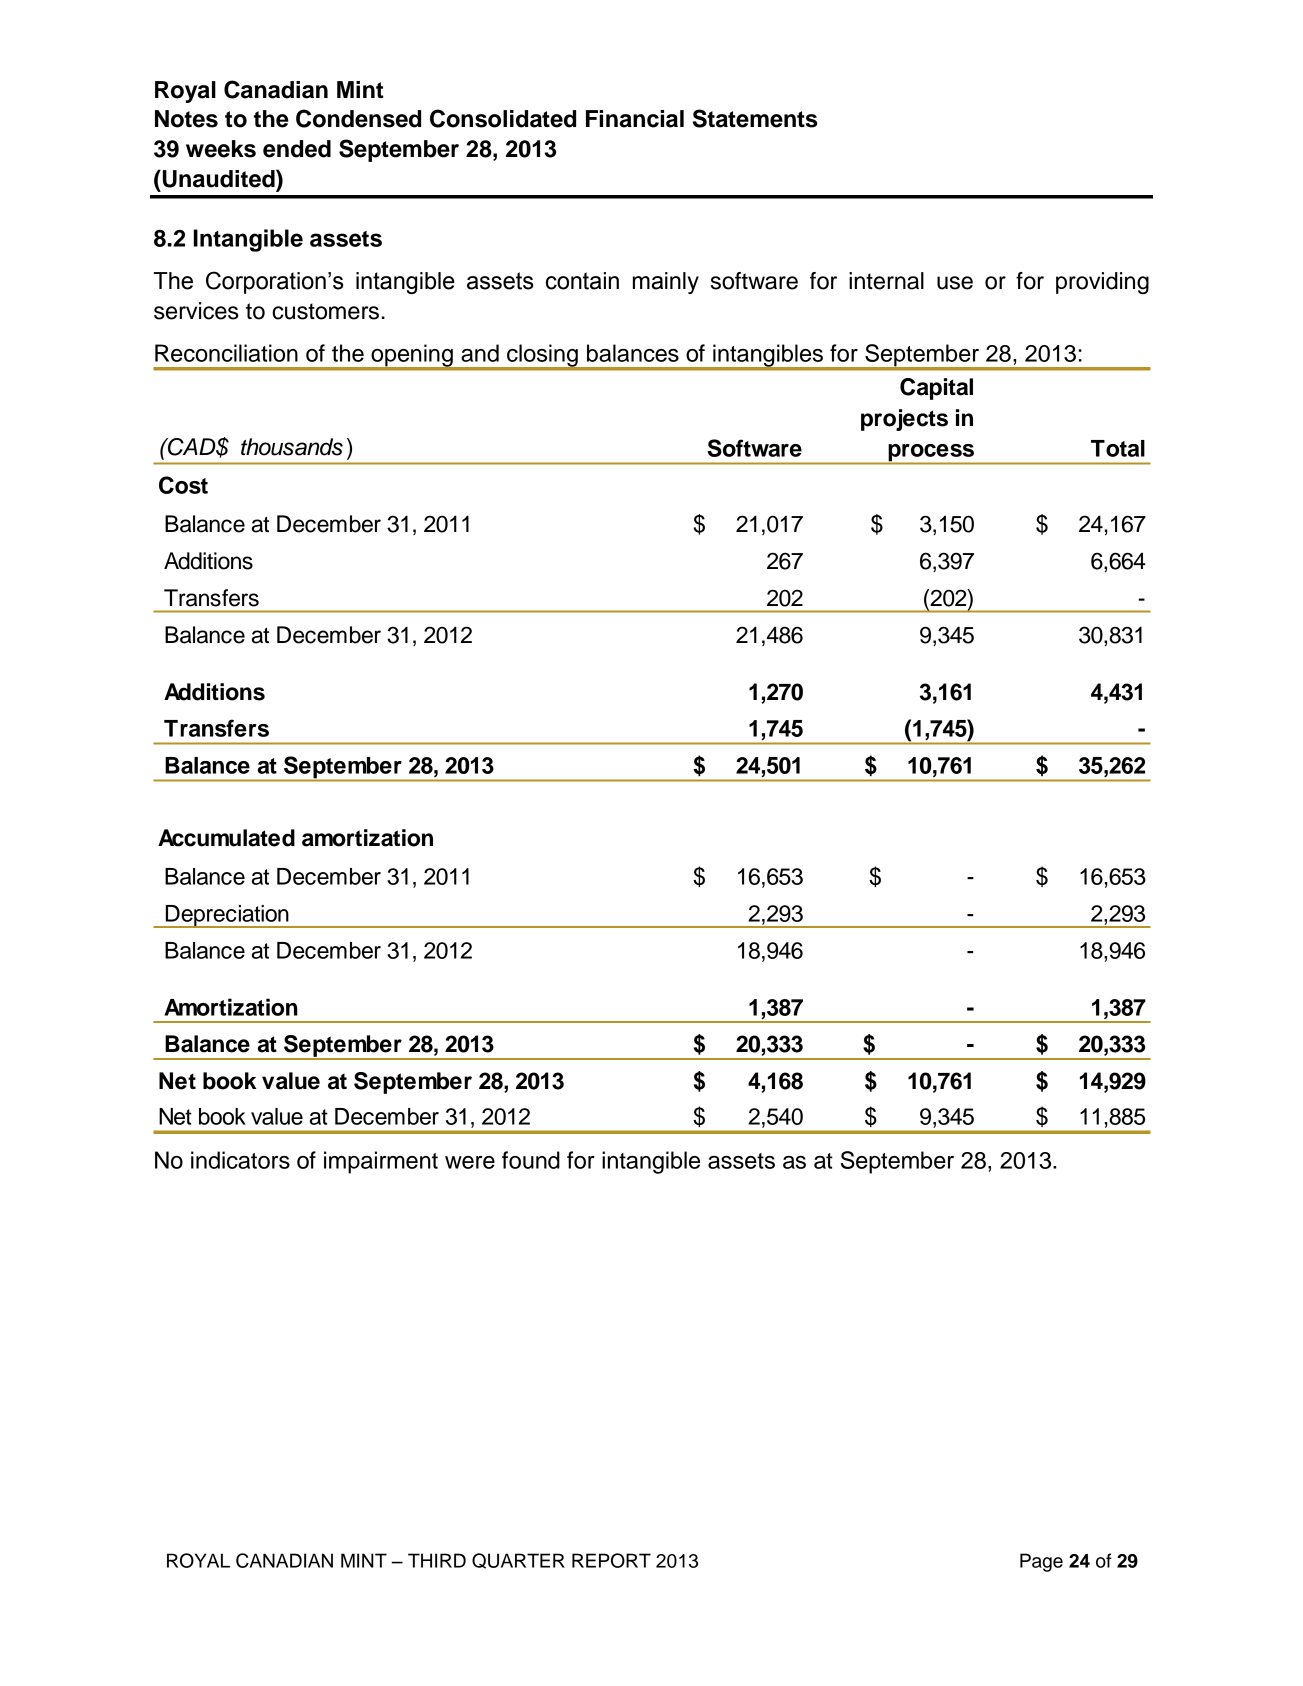  Describe the element at coordinates (1118, 448) in the document. I see `Total` at that location.
